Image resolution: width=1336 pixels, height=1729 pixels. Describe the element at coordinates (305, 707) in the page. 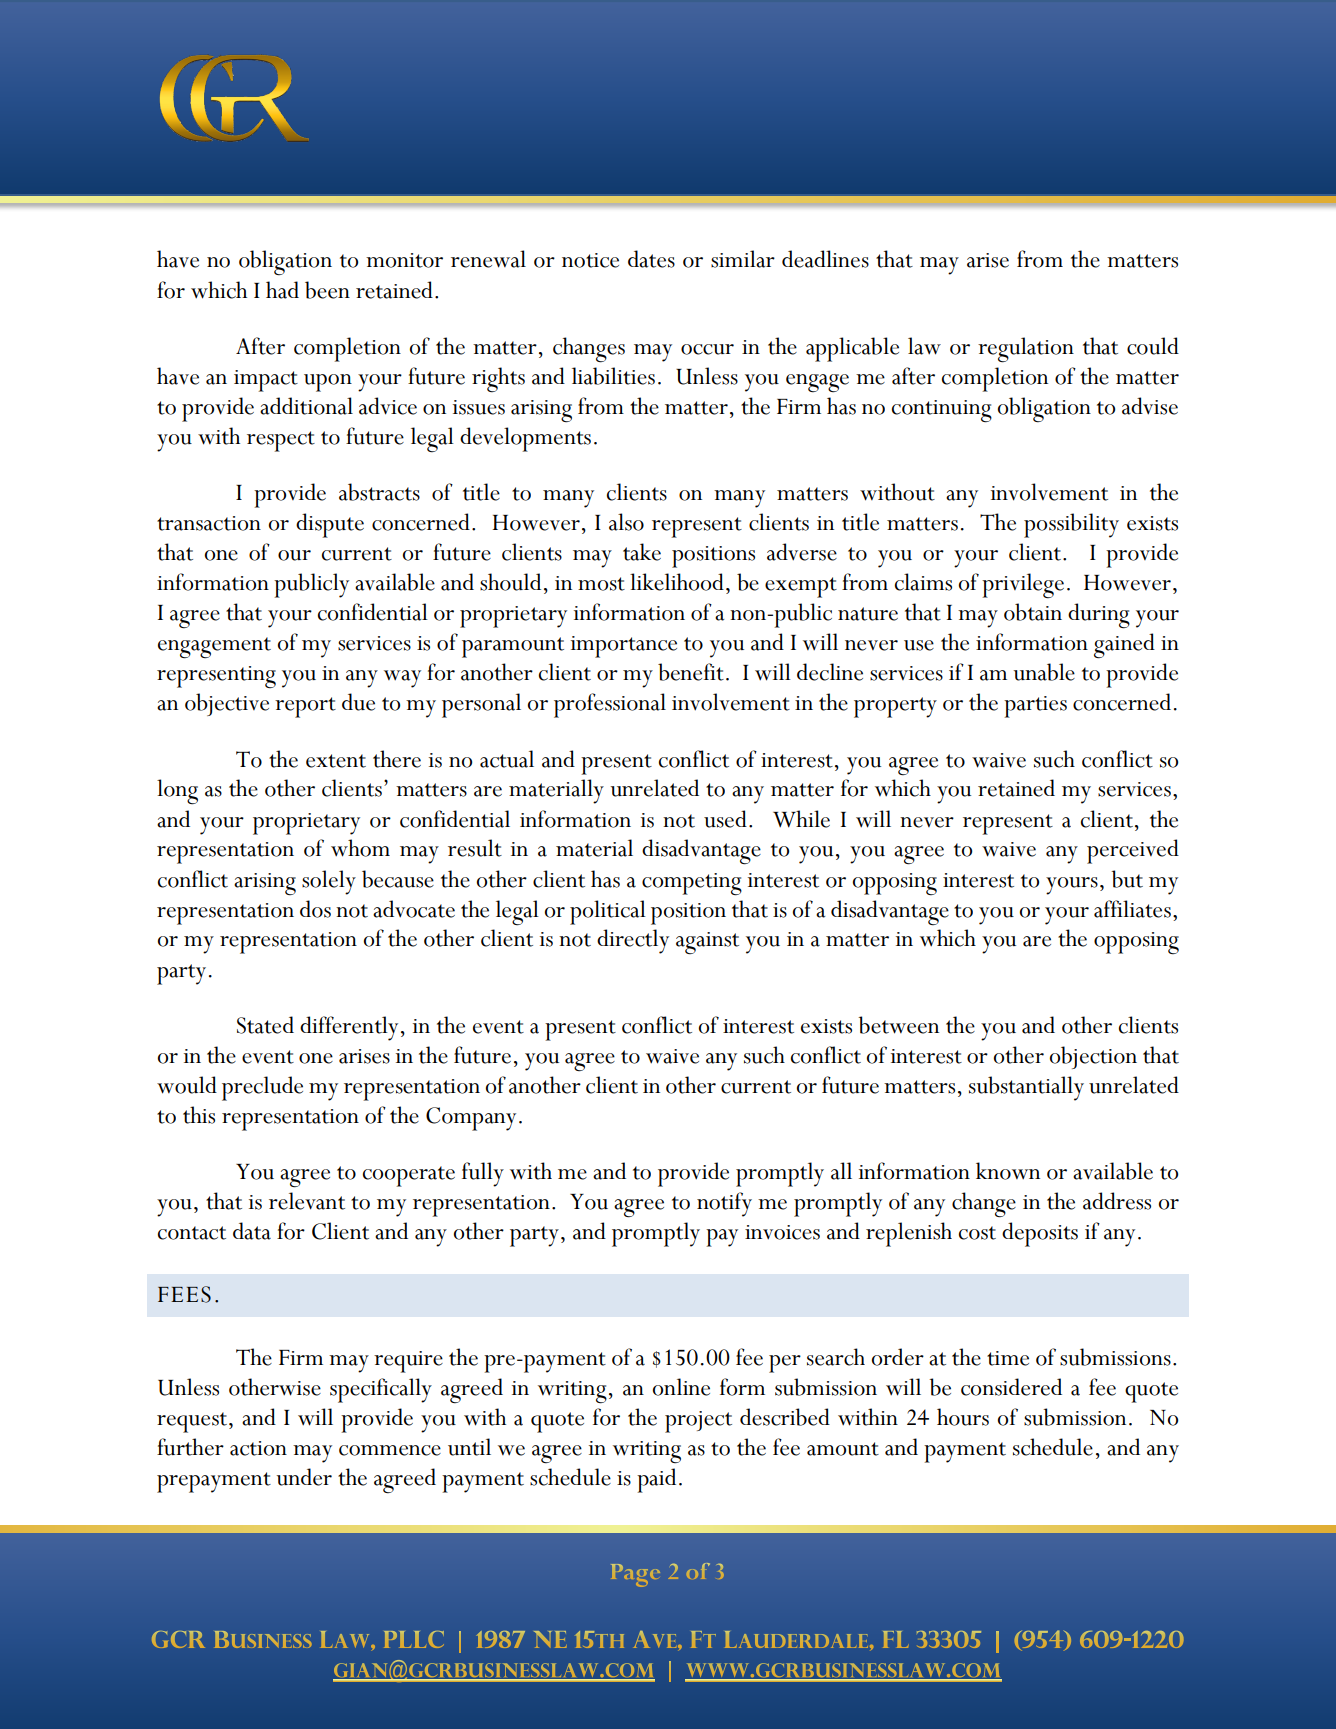

I see `report` at that location.
